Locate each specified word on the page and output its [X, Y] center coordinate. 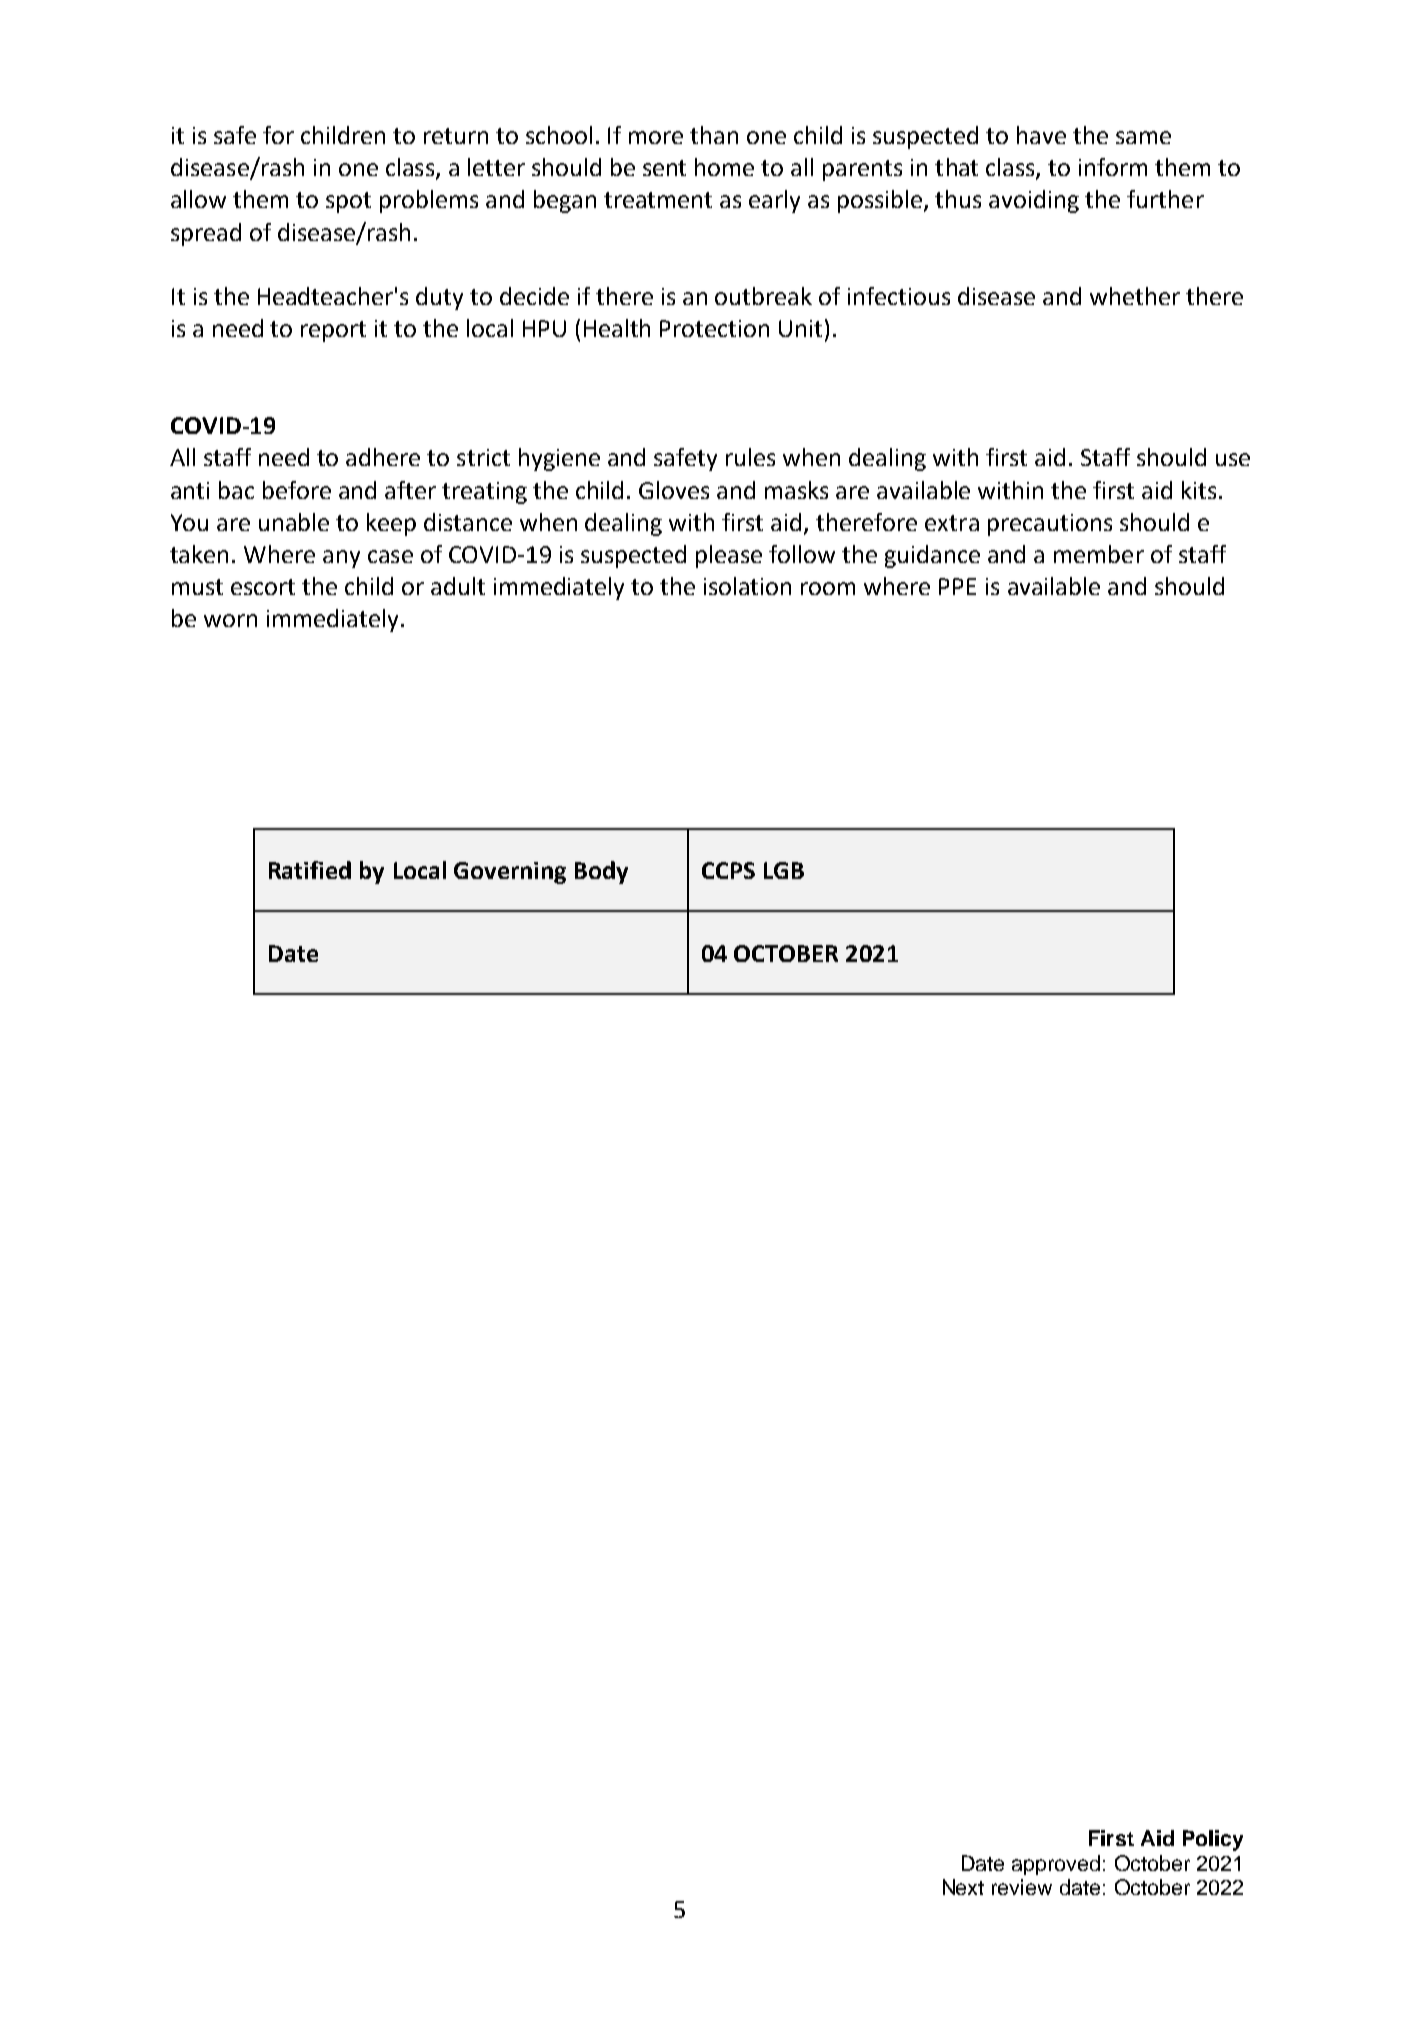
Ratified [310, 870]
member [1099, 554]
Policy [1213, 1840]
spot [348, 202]
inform [1113, 167]
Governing [510, 873]
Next [963, 1887]
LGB [784, 870]
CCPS [728, 870]
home [724, 167]
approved [1056, 1865]
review [1022, 1887]
